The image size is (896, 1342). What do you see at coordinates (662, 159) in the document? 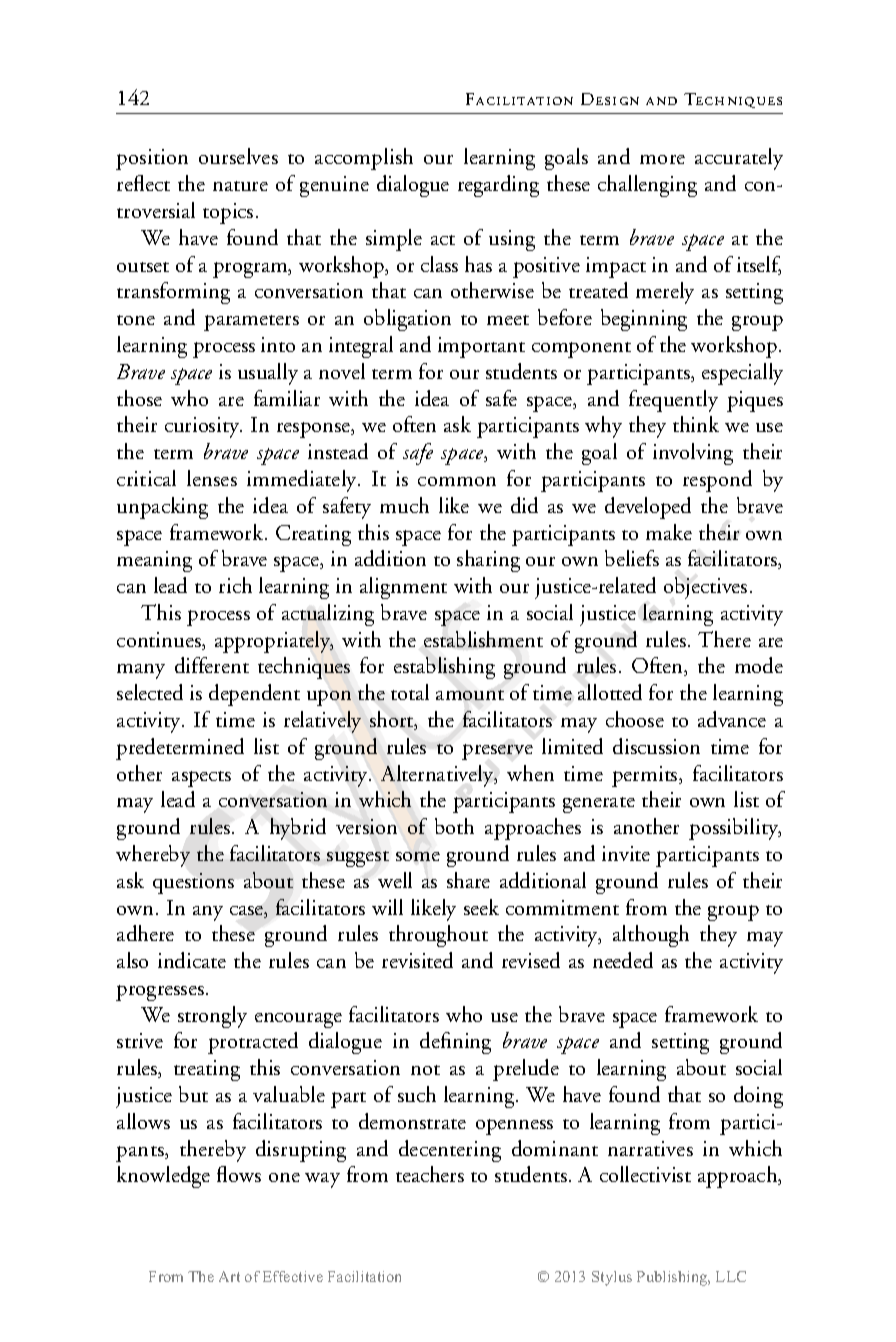
I see `more` at bounding box center [662, 159].
